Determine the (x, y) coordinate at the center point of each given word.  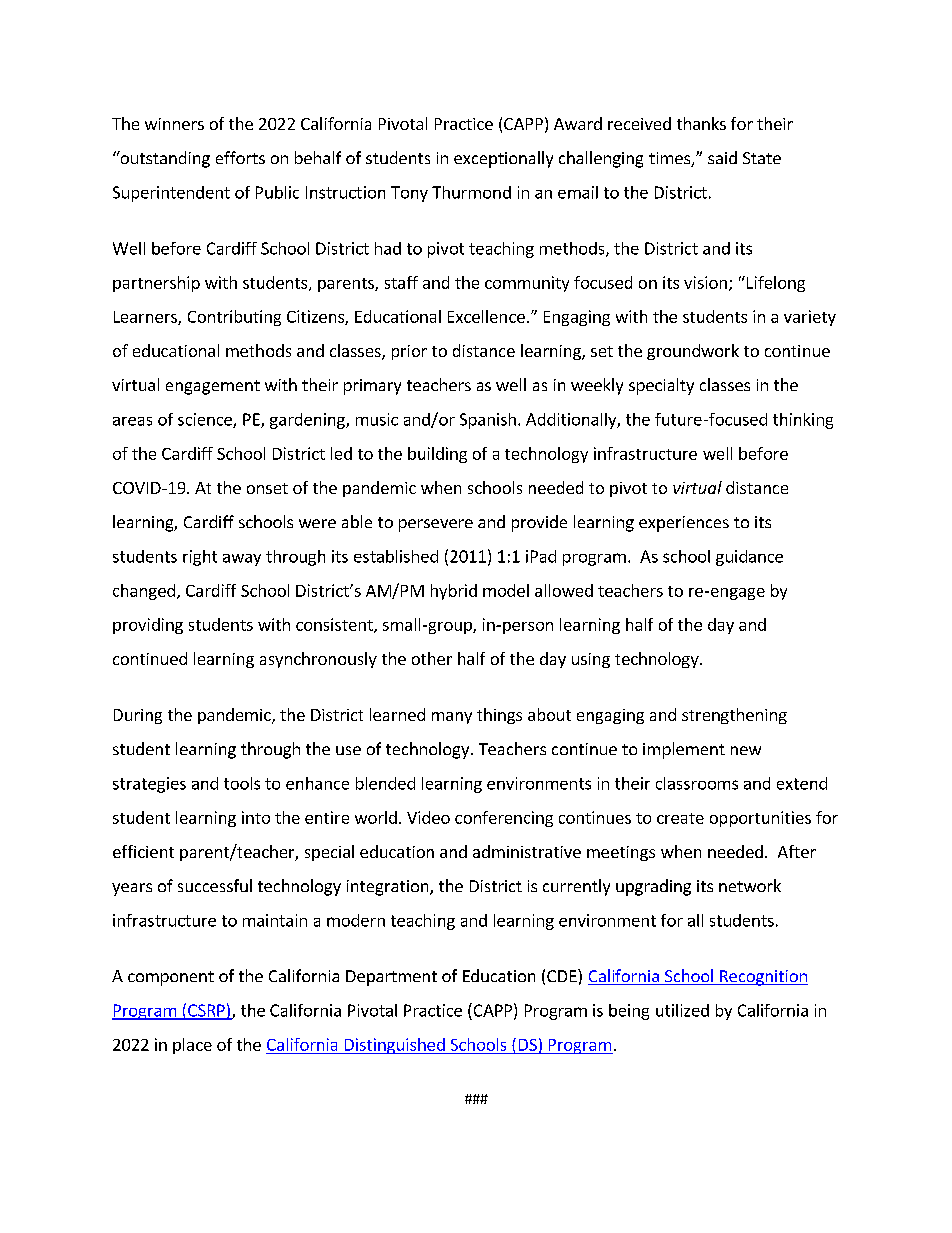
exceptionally (503, 159)
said (722, 157)
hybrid (454, 592)
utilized (682, 1010)
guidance (749, 558)
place (192, 1046)
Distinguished (394, 1046)
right (200, 558)
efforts (240, 157)
